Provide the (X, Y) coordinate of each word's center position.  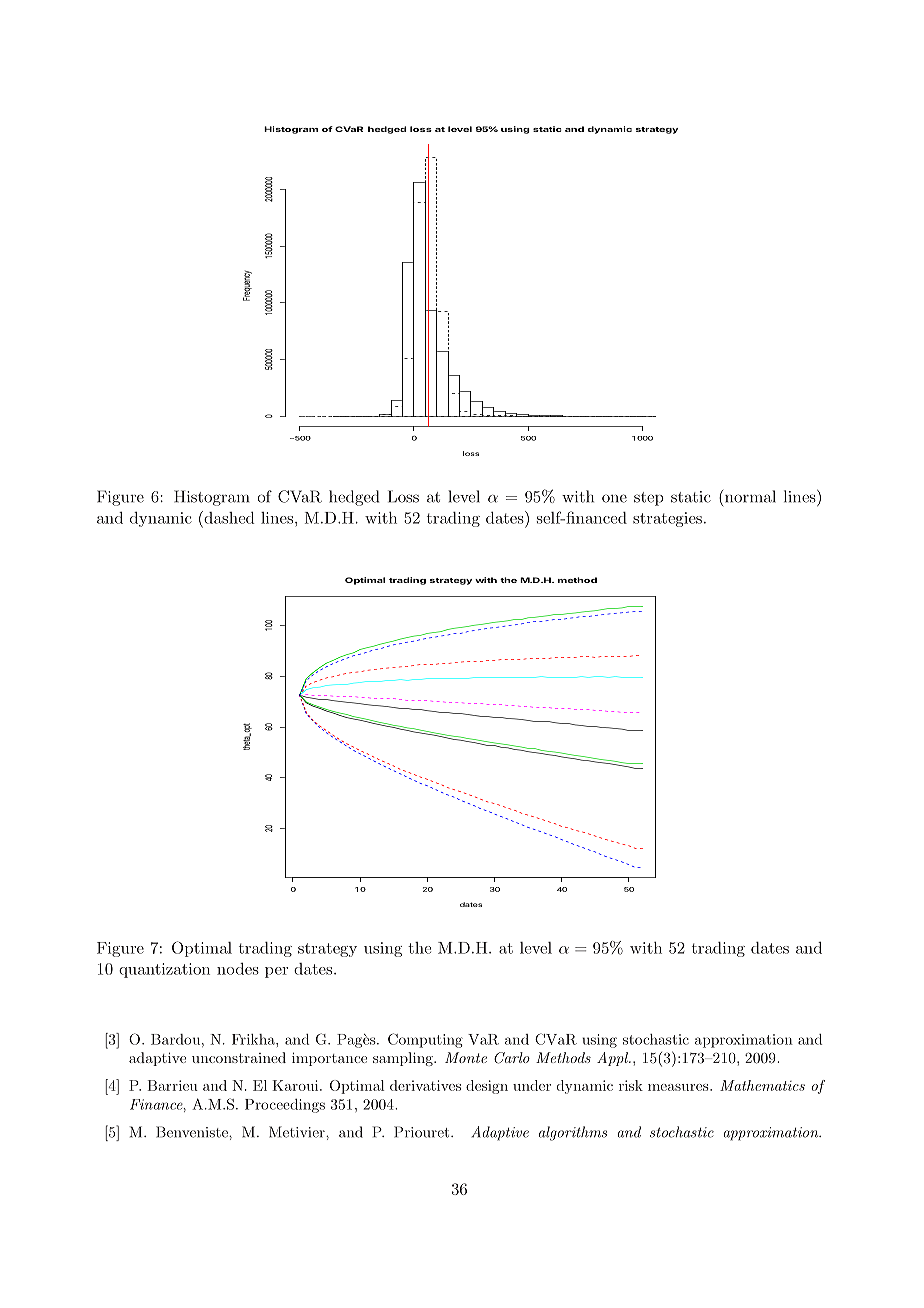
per (276, 972)
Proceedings (285, 1106)
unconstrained (239, 1057)
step (649, 499)
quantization (164, 970)
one (614, 498)
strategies (667, 519)
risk (631, 1085)
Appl (614, 1059)
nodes (238, 969)
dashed (228, 517)
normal (750, 496)
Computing (425, 1040)
